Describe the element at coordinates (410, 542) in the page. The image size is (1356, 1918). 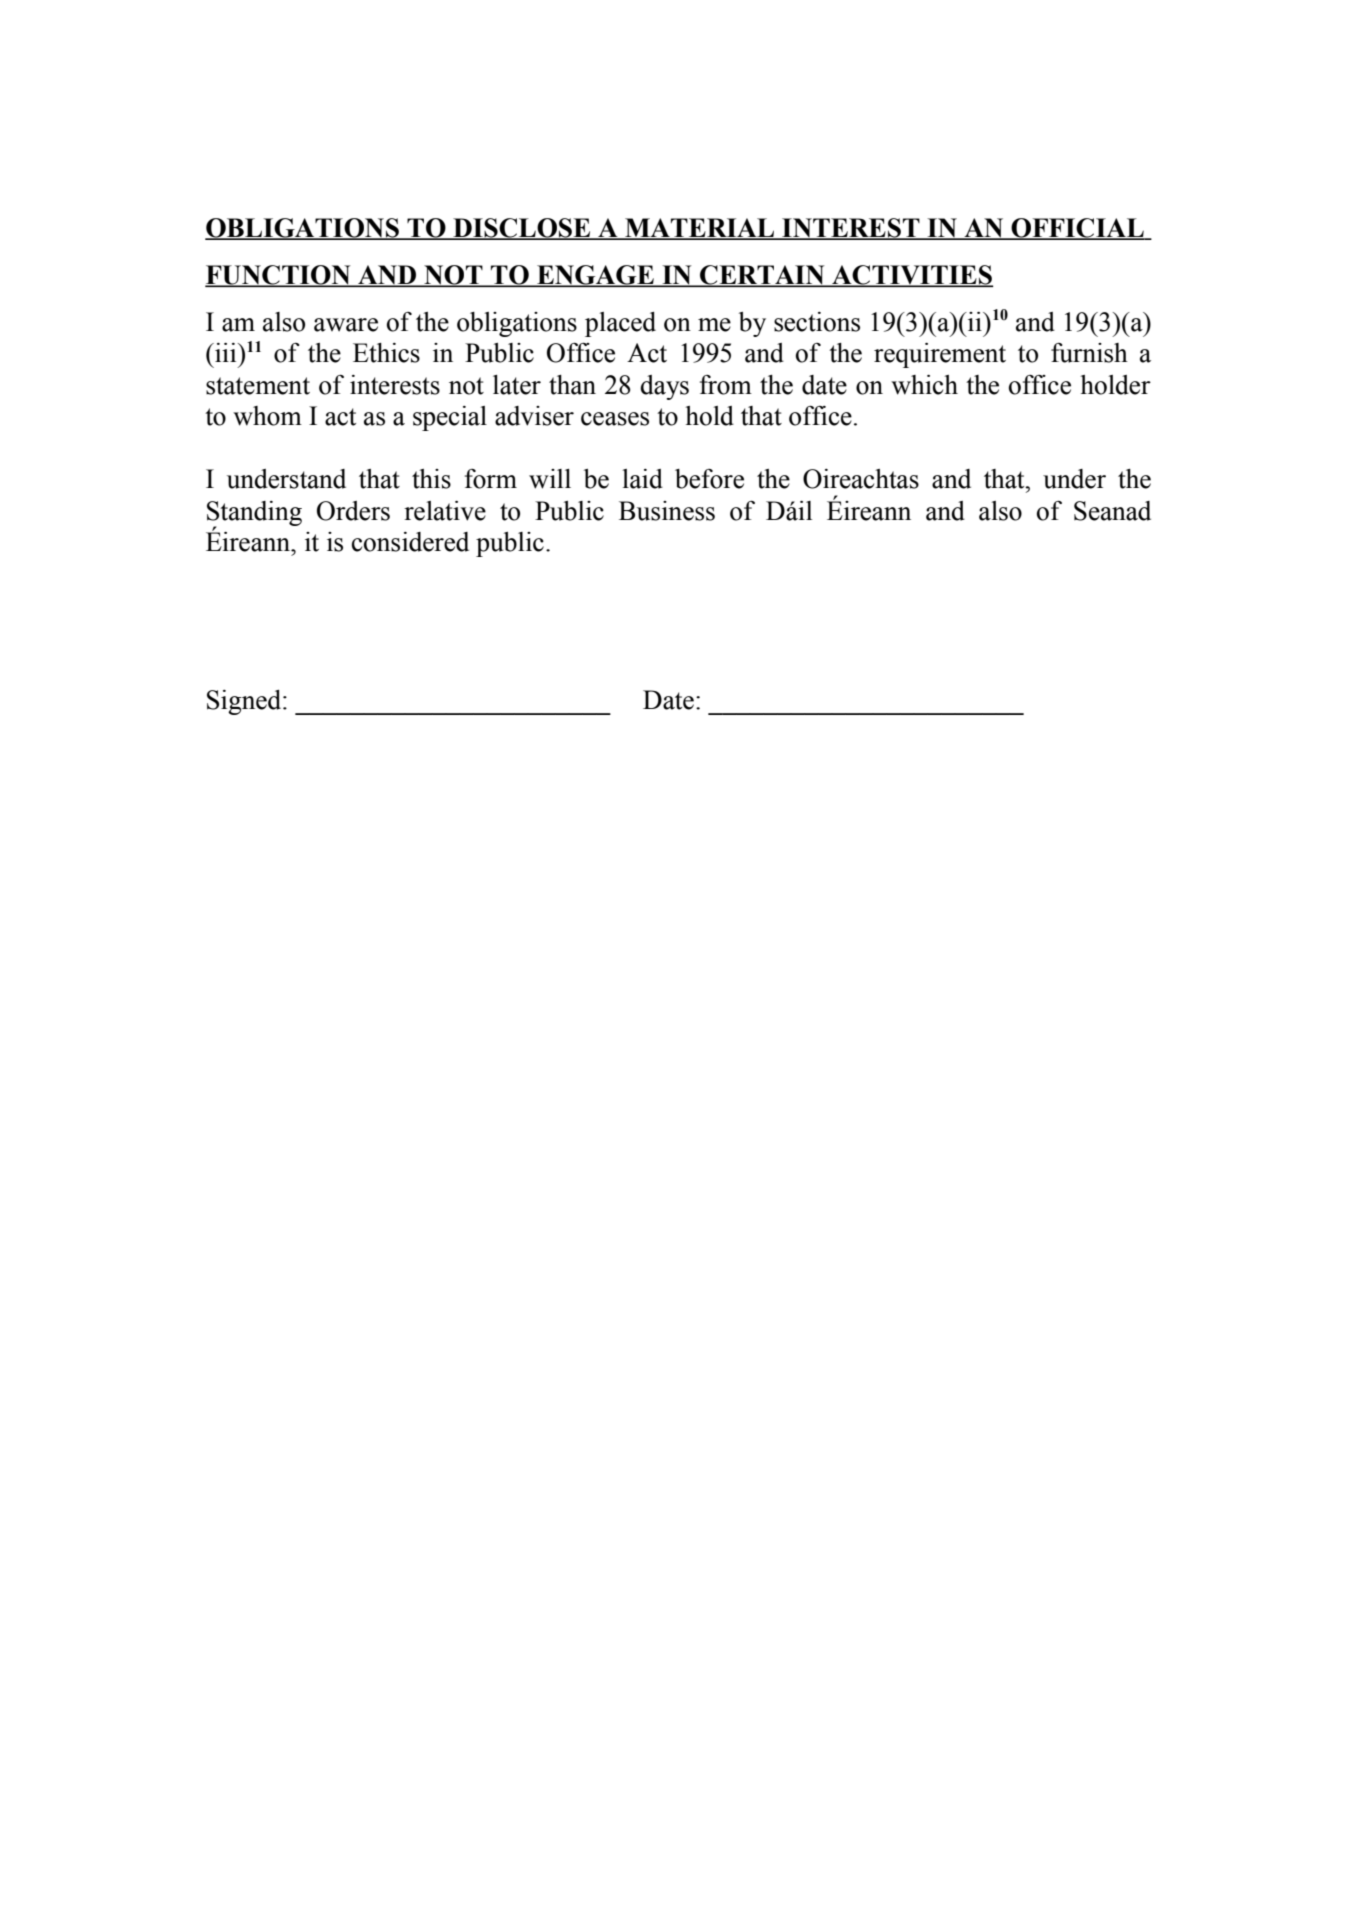
I see `considered` at that location.
